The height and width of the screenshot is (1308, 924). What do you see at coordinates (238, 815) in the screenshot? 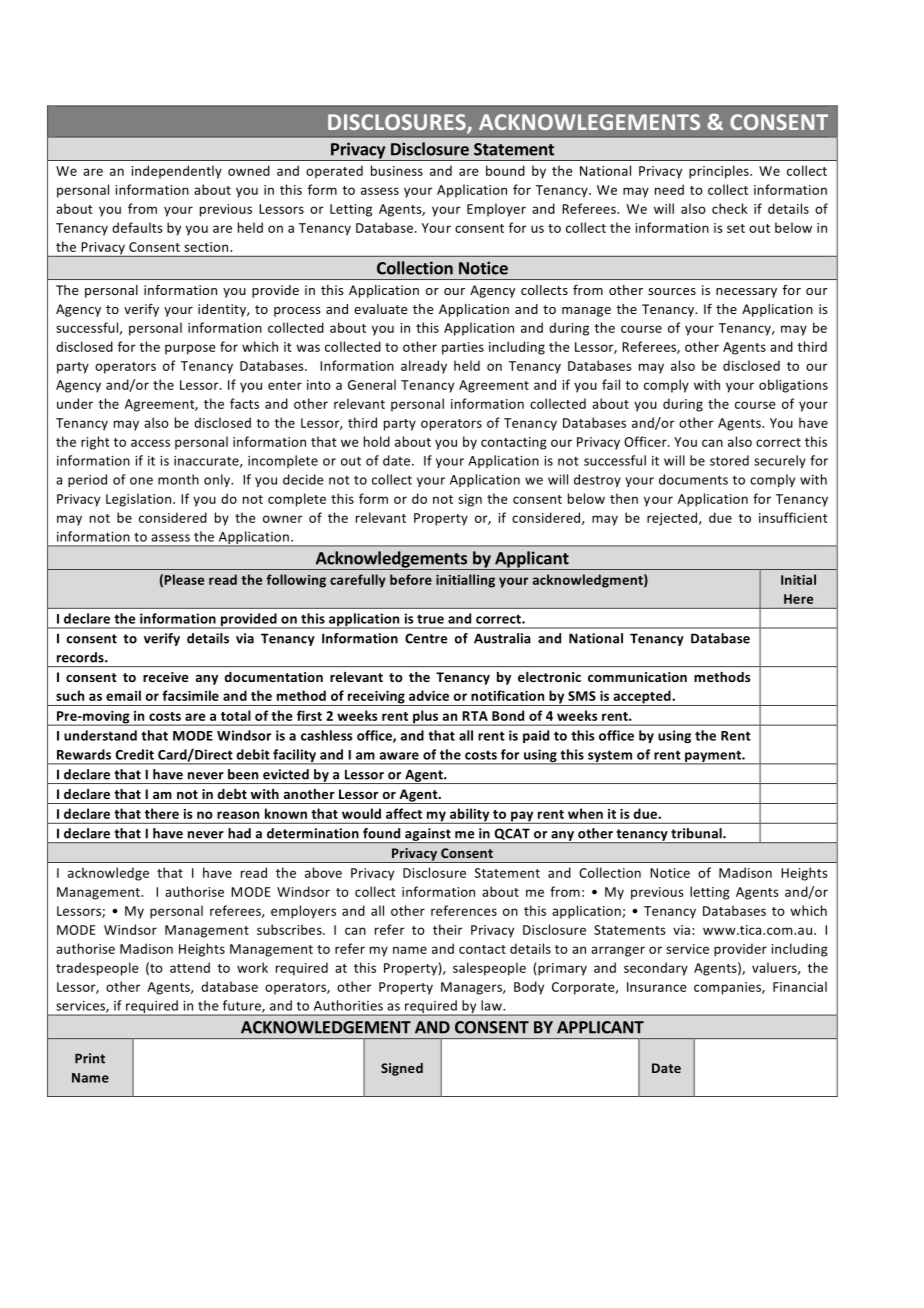
I see `reason` at bounding box center [238, 815].
